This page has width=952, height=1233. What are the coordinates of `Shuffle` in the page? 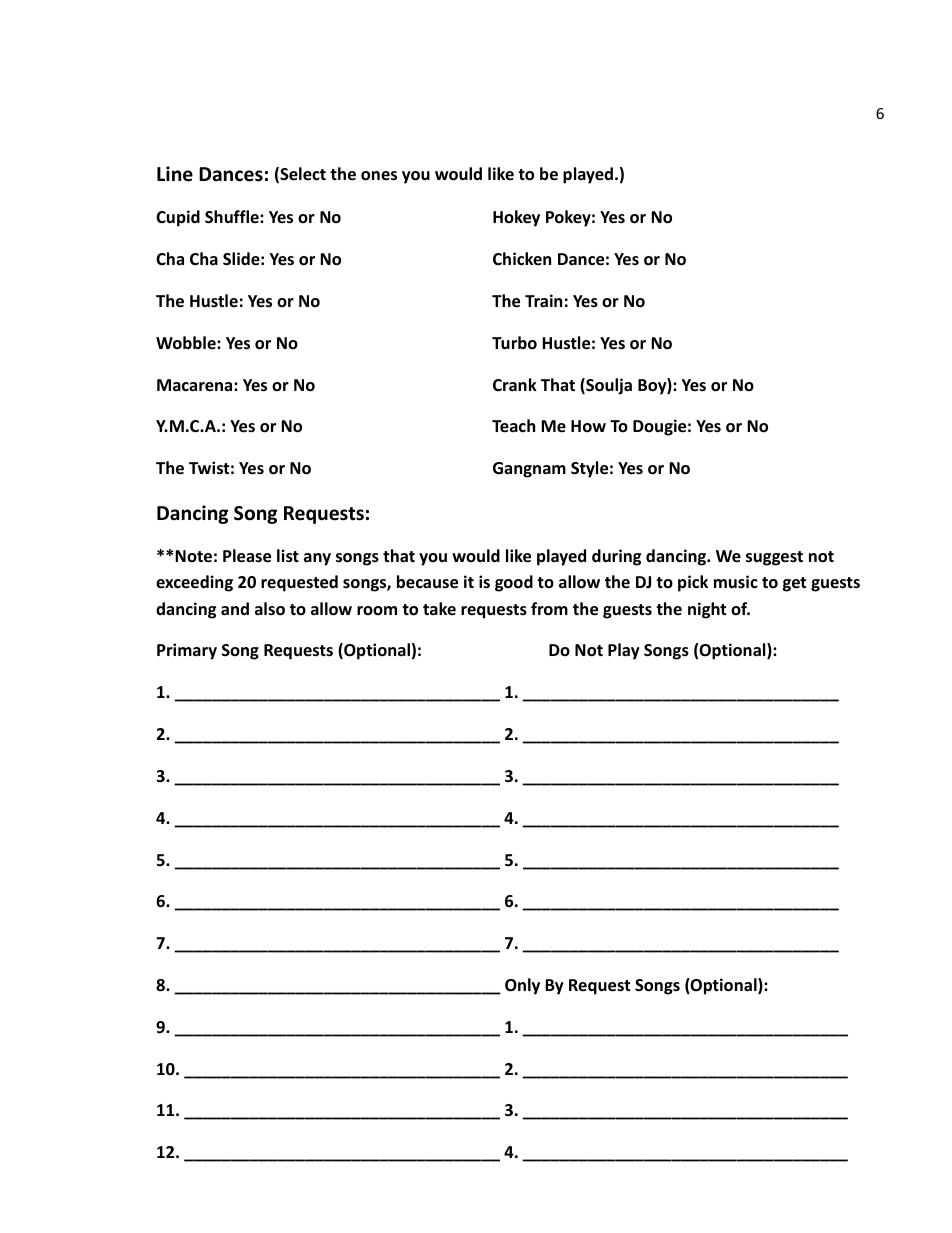 It's located at (233, 217).
